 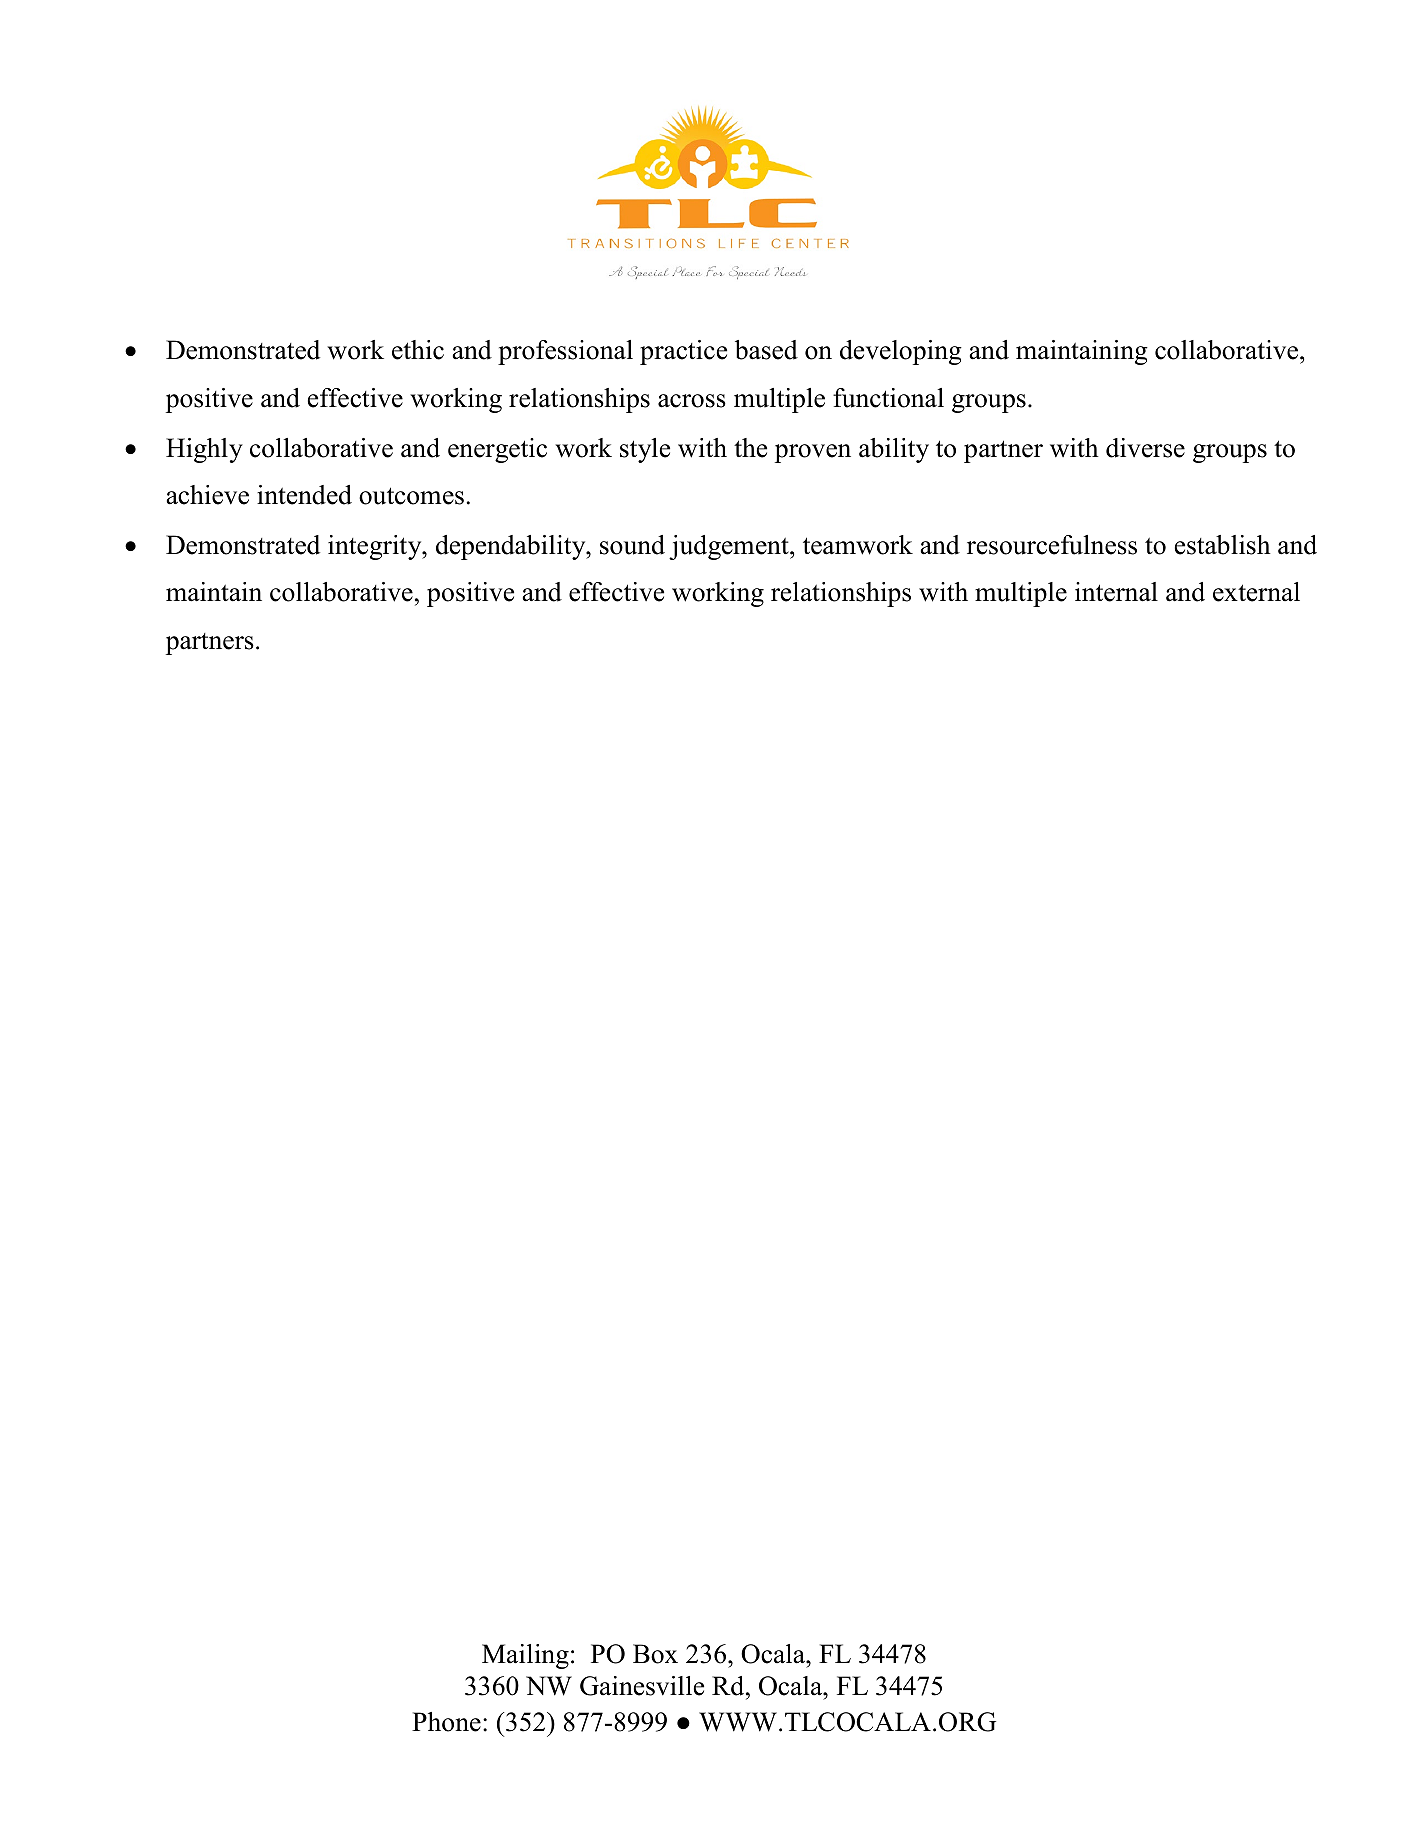 What do you see at coordinates (418, 350) in the screenshot?
I see `ethic` at bounding box center [418, 350].
